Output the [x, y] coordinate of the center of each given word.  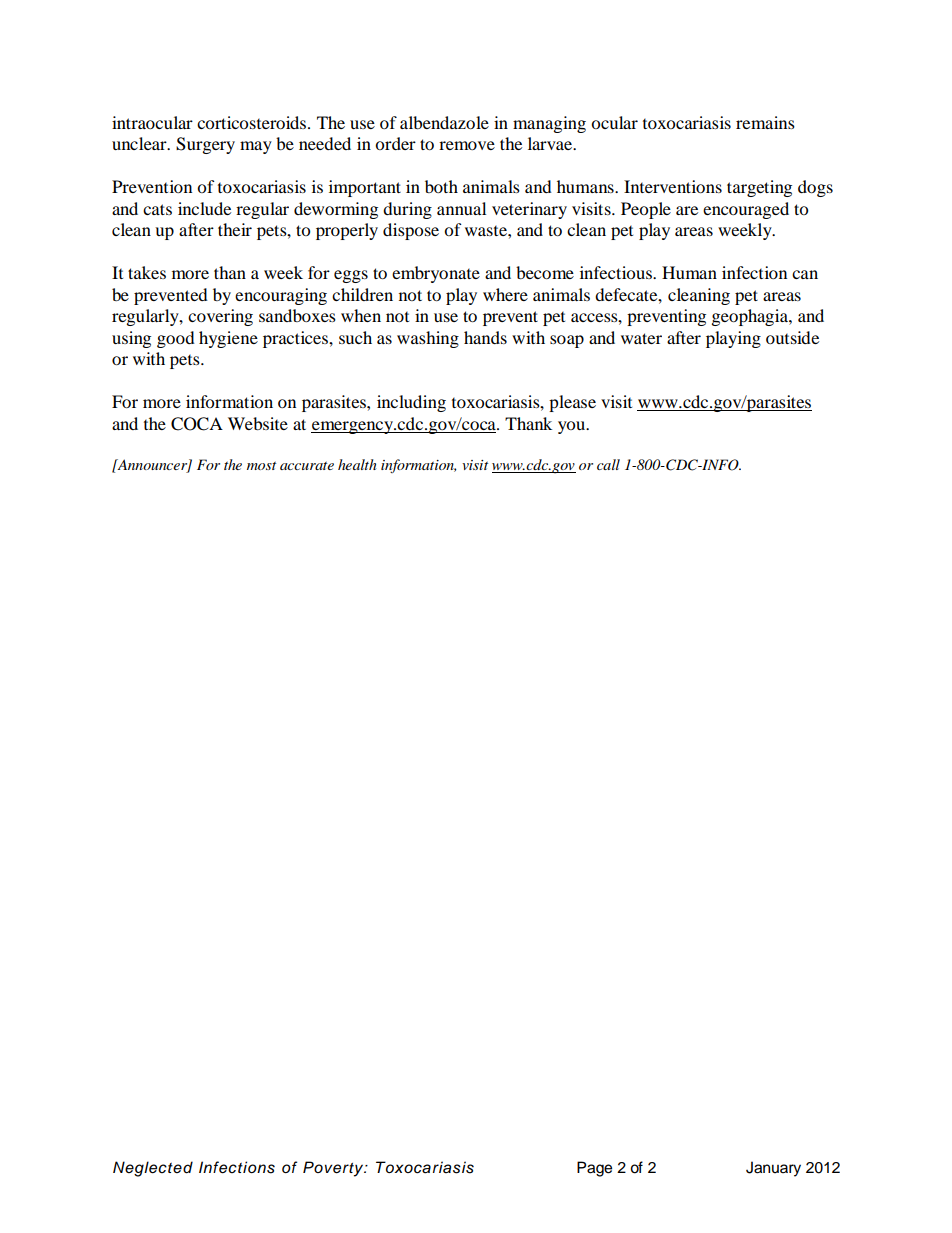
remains [765, 122]
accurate [307, 466]
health [357, 464]
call [608, 464]
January [773, 1169]
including [411, 403]
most [261, 466]
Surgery [205, 145]
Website [258, 423]
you [573, 427]
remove [467, 145]
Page [594, 1169]
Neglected [153, 1169]
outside [792, 337]
